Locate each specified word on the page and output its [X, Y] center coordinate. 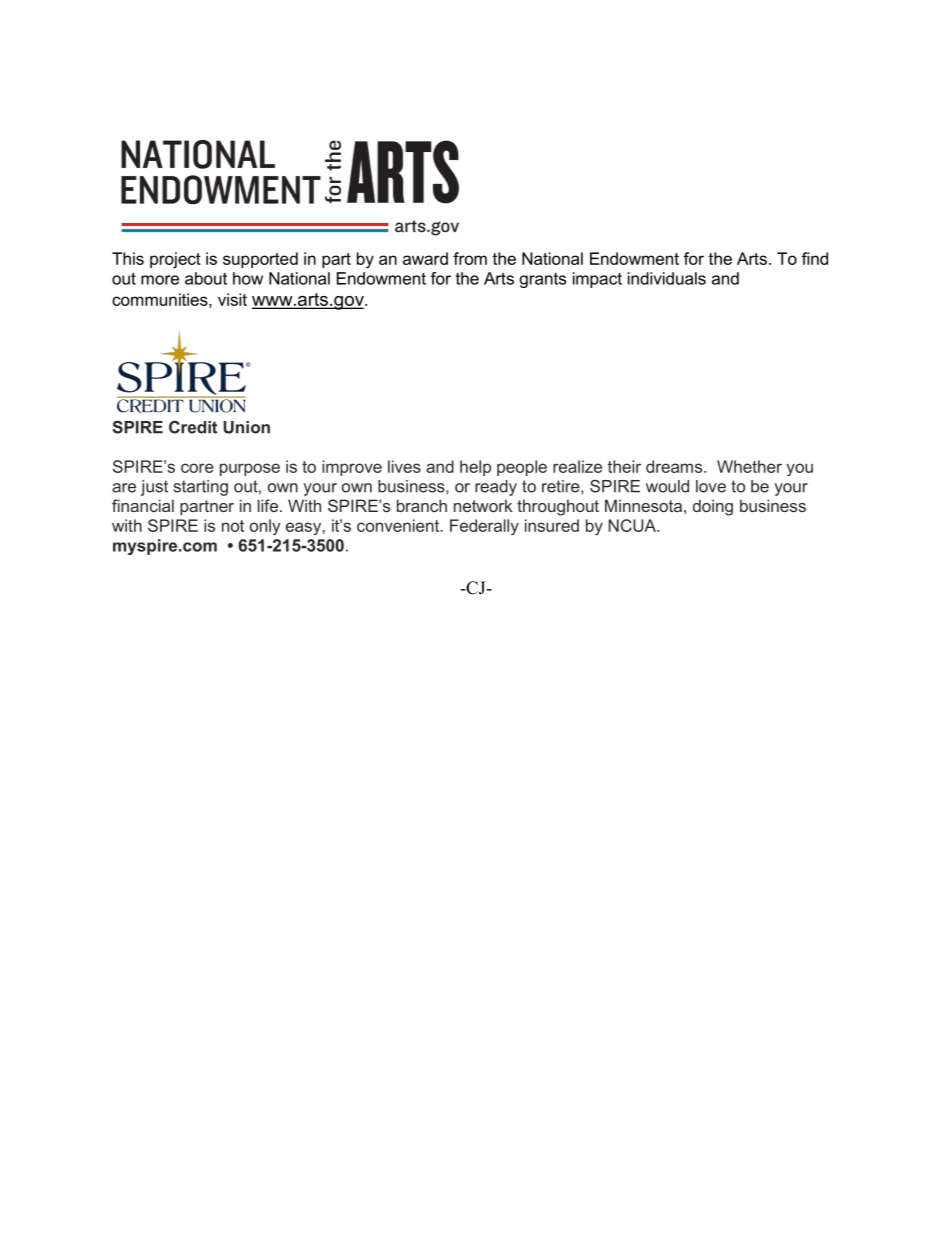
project [175, 260]
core [197, 468]
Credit [193, 427]
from [470, 258]
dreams [675, 466]
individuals [667, 278]
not [233, 526]
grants [543, 280]
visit [232, 299]
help [475, 468]
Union [246, 427]
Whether [749, 466]
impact [597, 280]
